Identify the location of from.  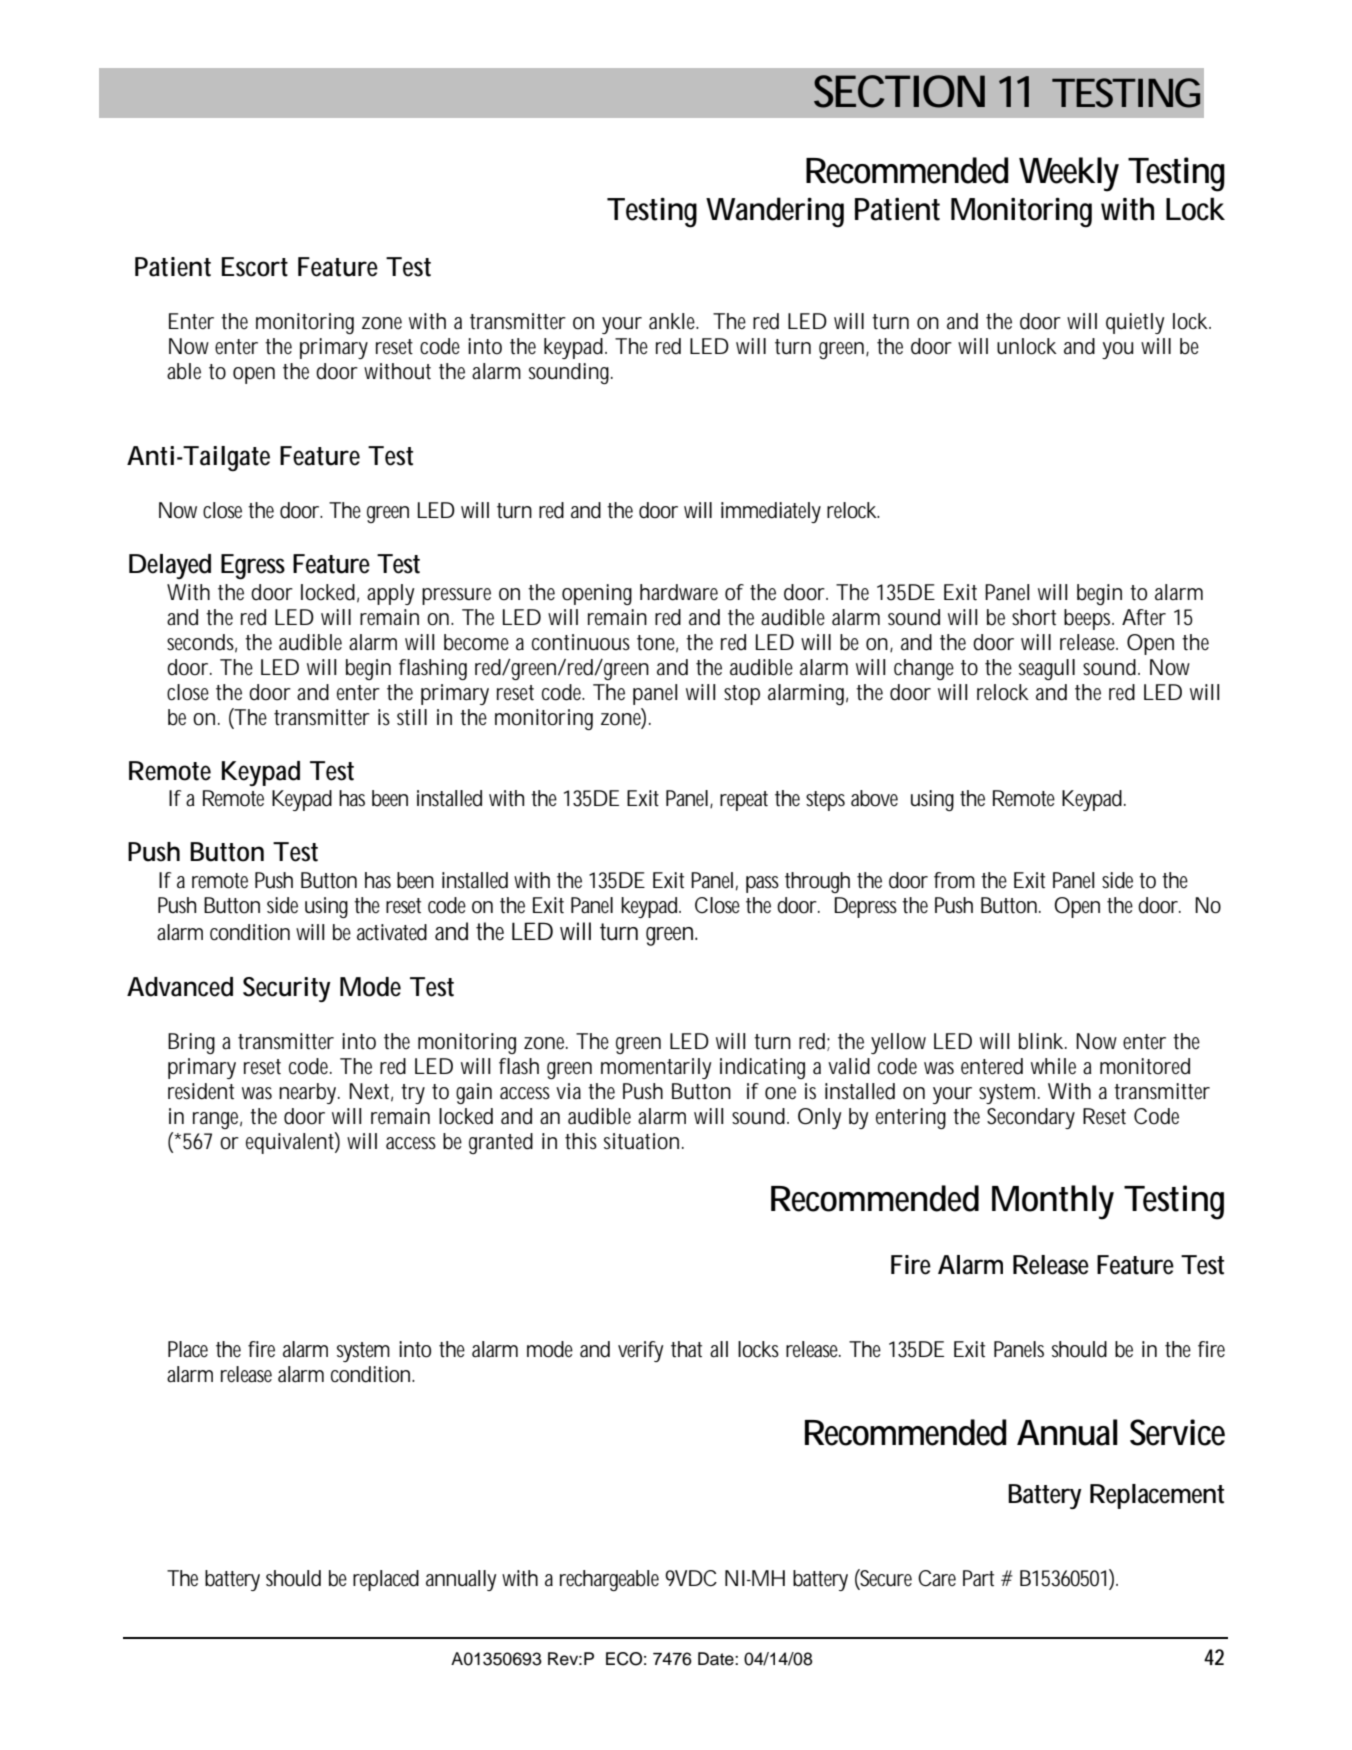
(954, 880).
